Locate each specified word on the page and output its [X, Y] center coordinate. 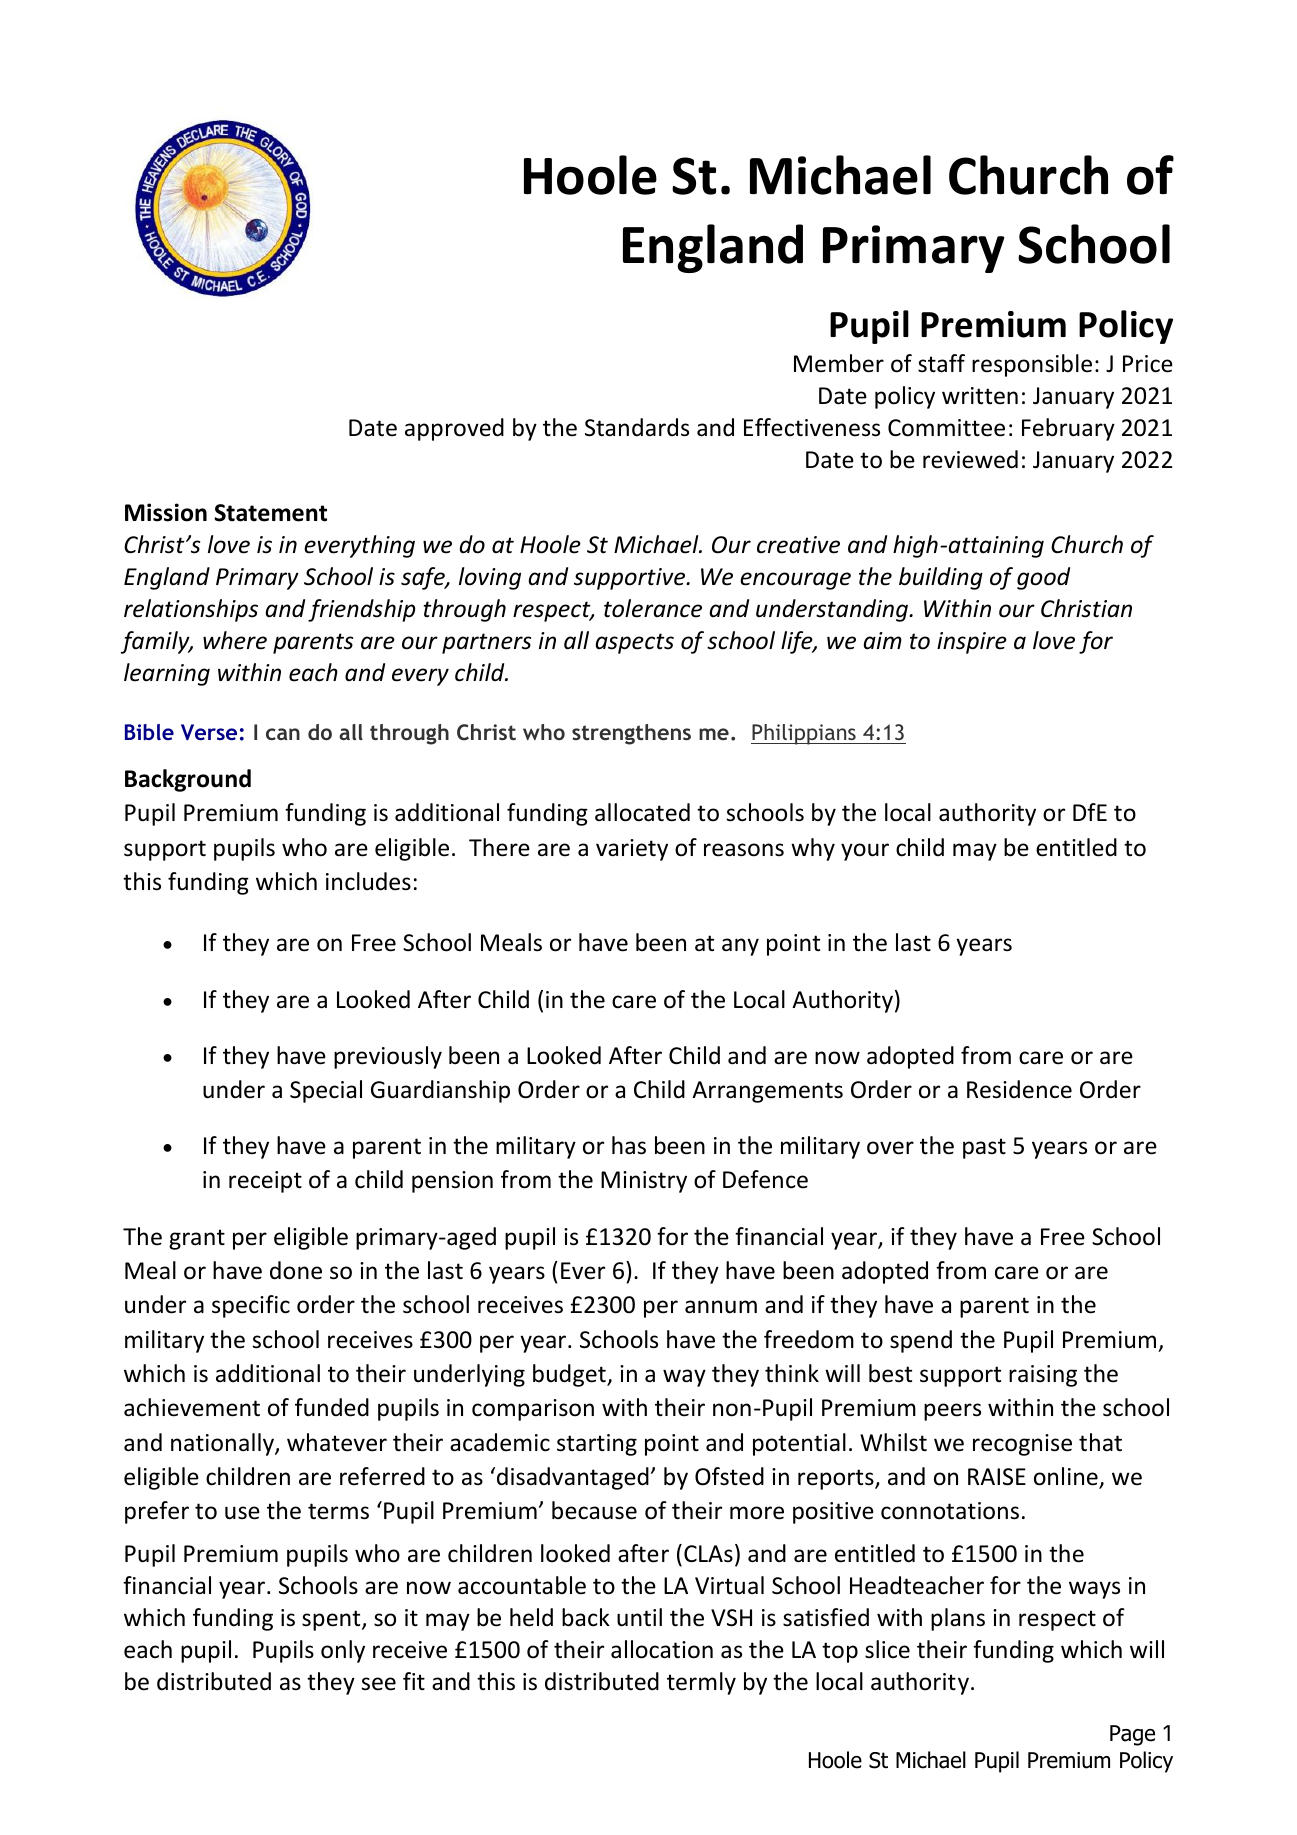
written [980, 396]
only [343, 1651]
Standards [637, 427]
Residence [1019, 1089]
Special [326, 1091]
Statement [270, 513]
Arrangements [767, 1092]
